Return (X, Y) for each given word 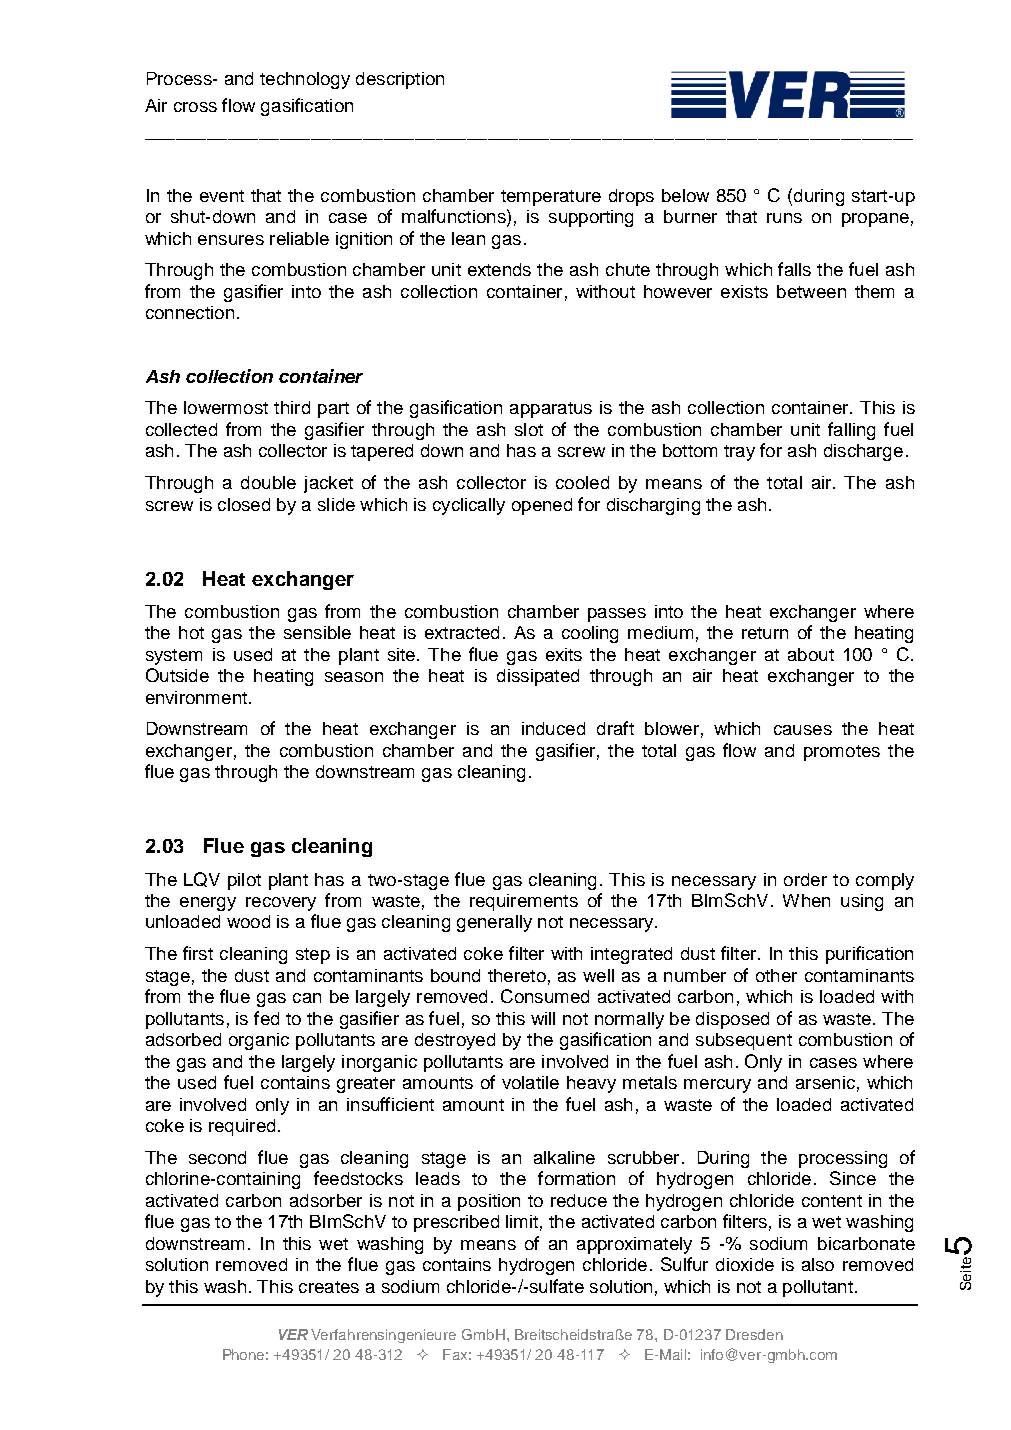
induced (553, 728)
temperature (551, 198)
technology (305, 80)
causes (803, 730)
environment (196, 697)
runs (784, 218)
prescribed (456, 1223)
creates (329, 1287)
